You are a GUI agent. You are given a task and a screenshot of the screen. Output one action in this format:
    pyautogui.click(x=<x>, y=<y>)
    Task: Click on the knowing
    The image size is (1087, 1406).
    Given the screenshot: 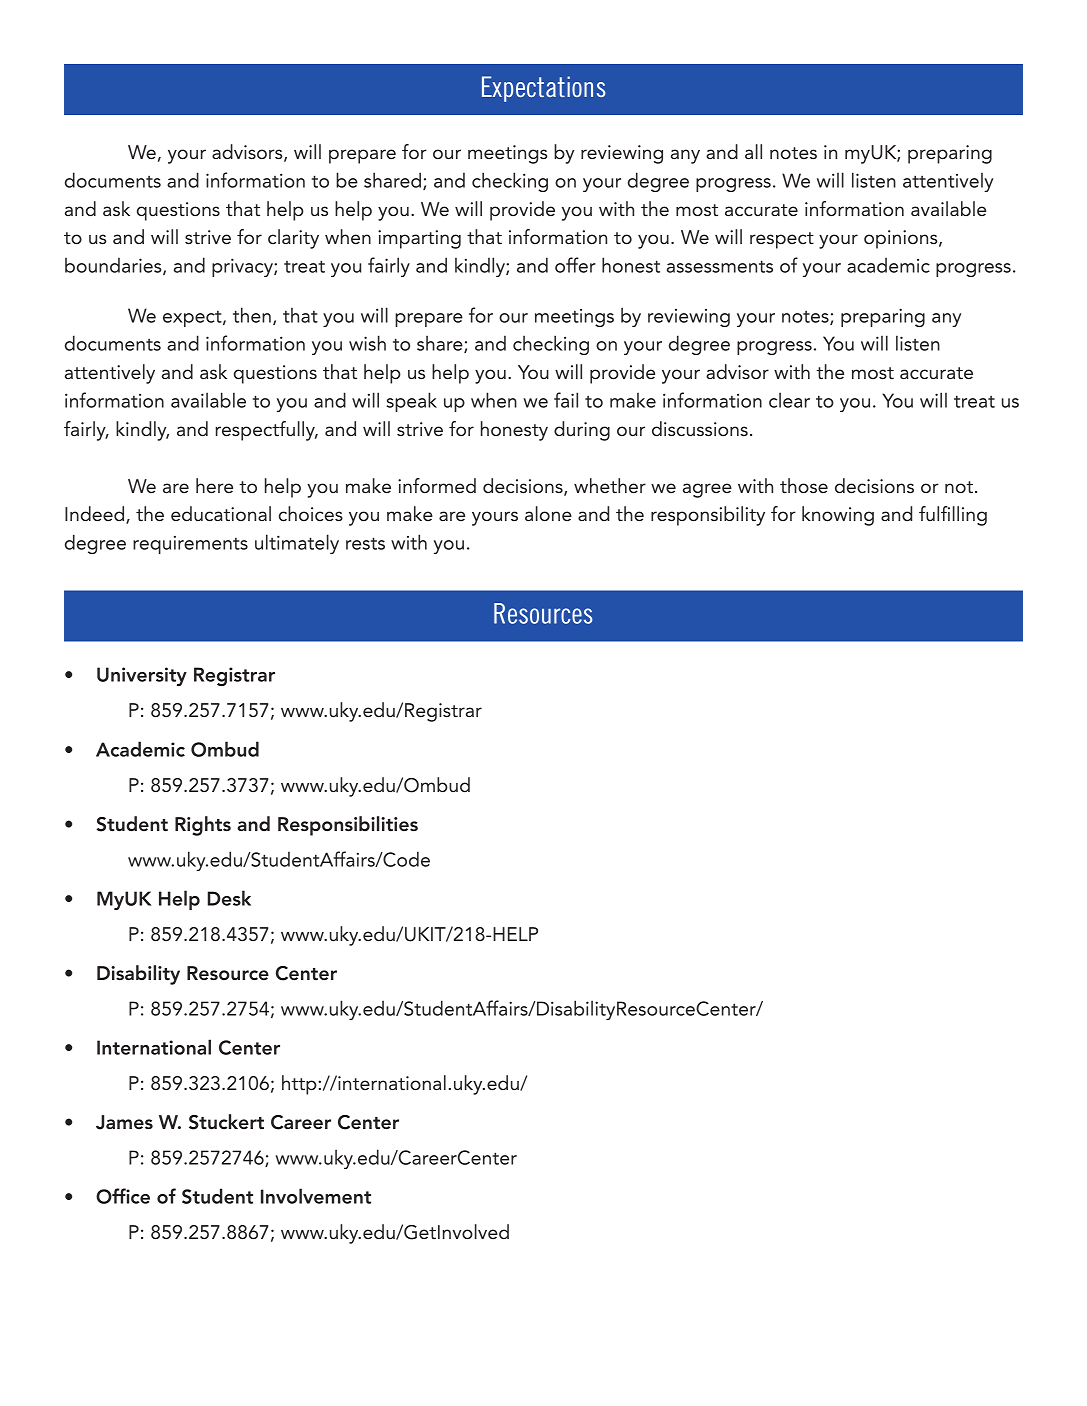 What is the action you would take?
    pyautogui.click(x=838, y=516)
